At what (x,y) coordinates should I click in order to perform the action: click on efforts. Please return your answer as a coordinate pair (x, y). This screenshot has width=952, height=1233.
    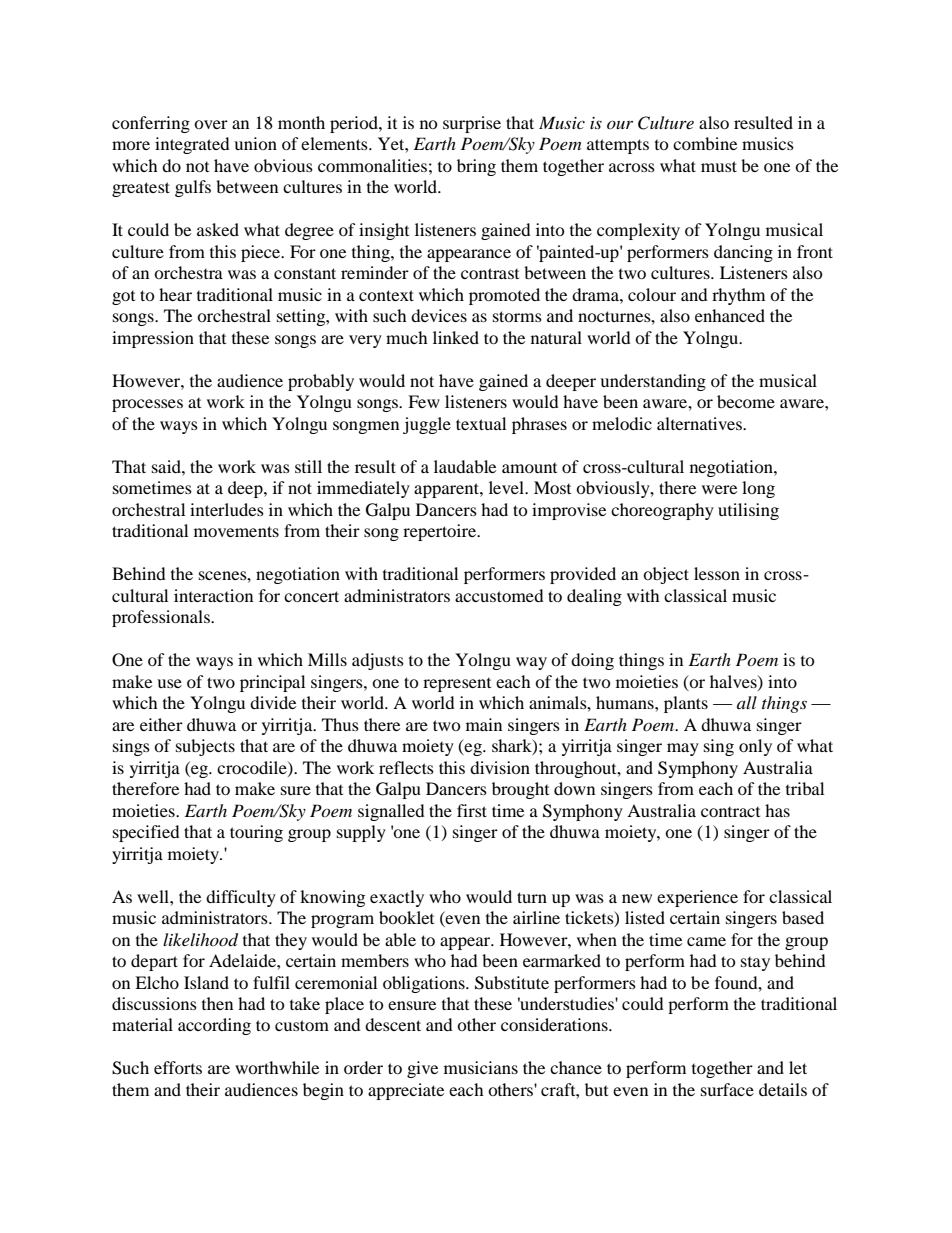
    Looking at the image, I should click on (178, 1067).
